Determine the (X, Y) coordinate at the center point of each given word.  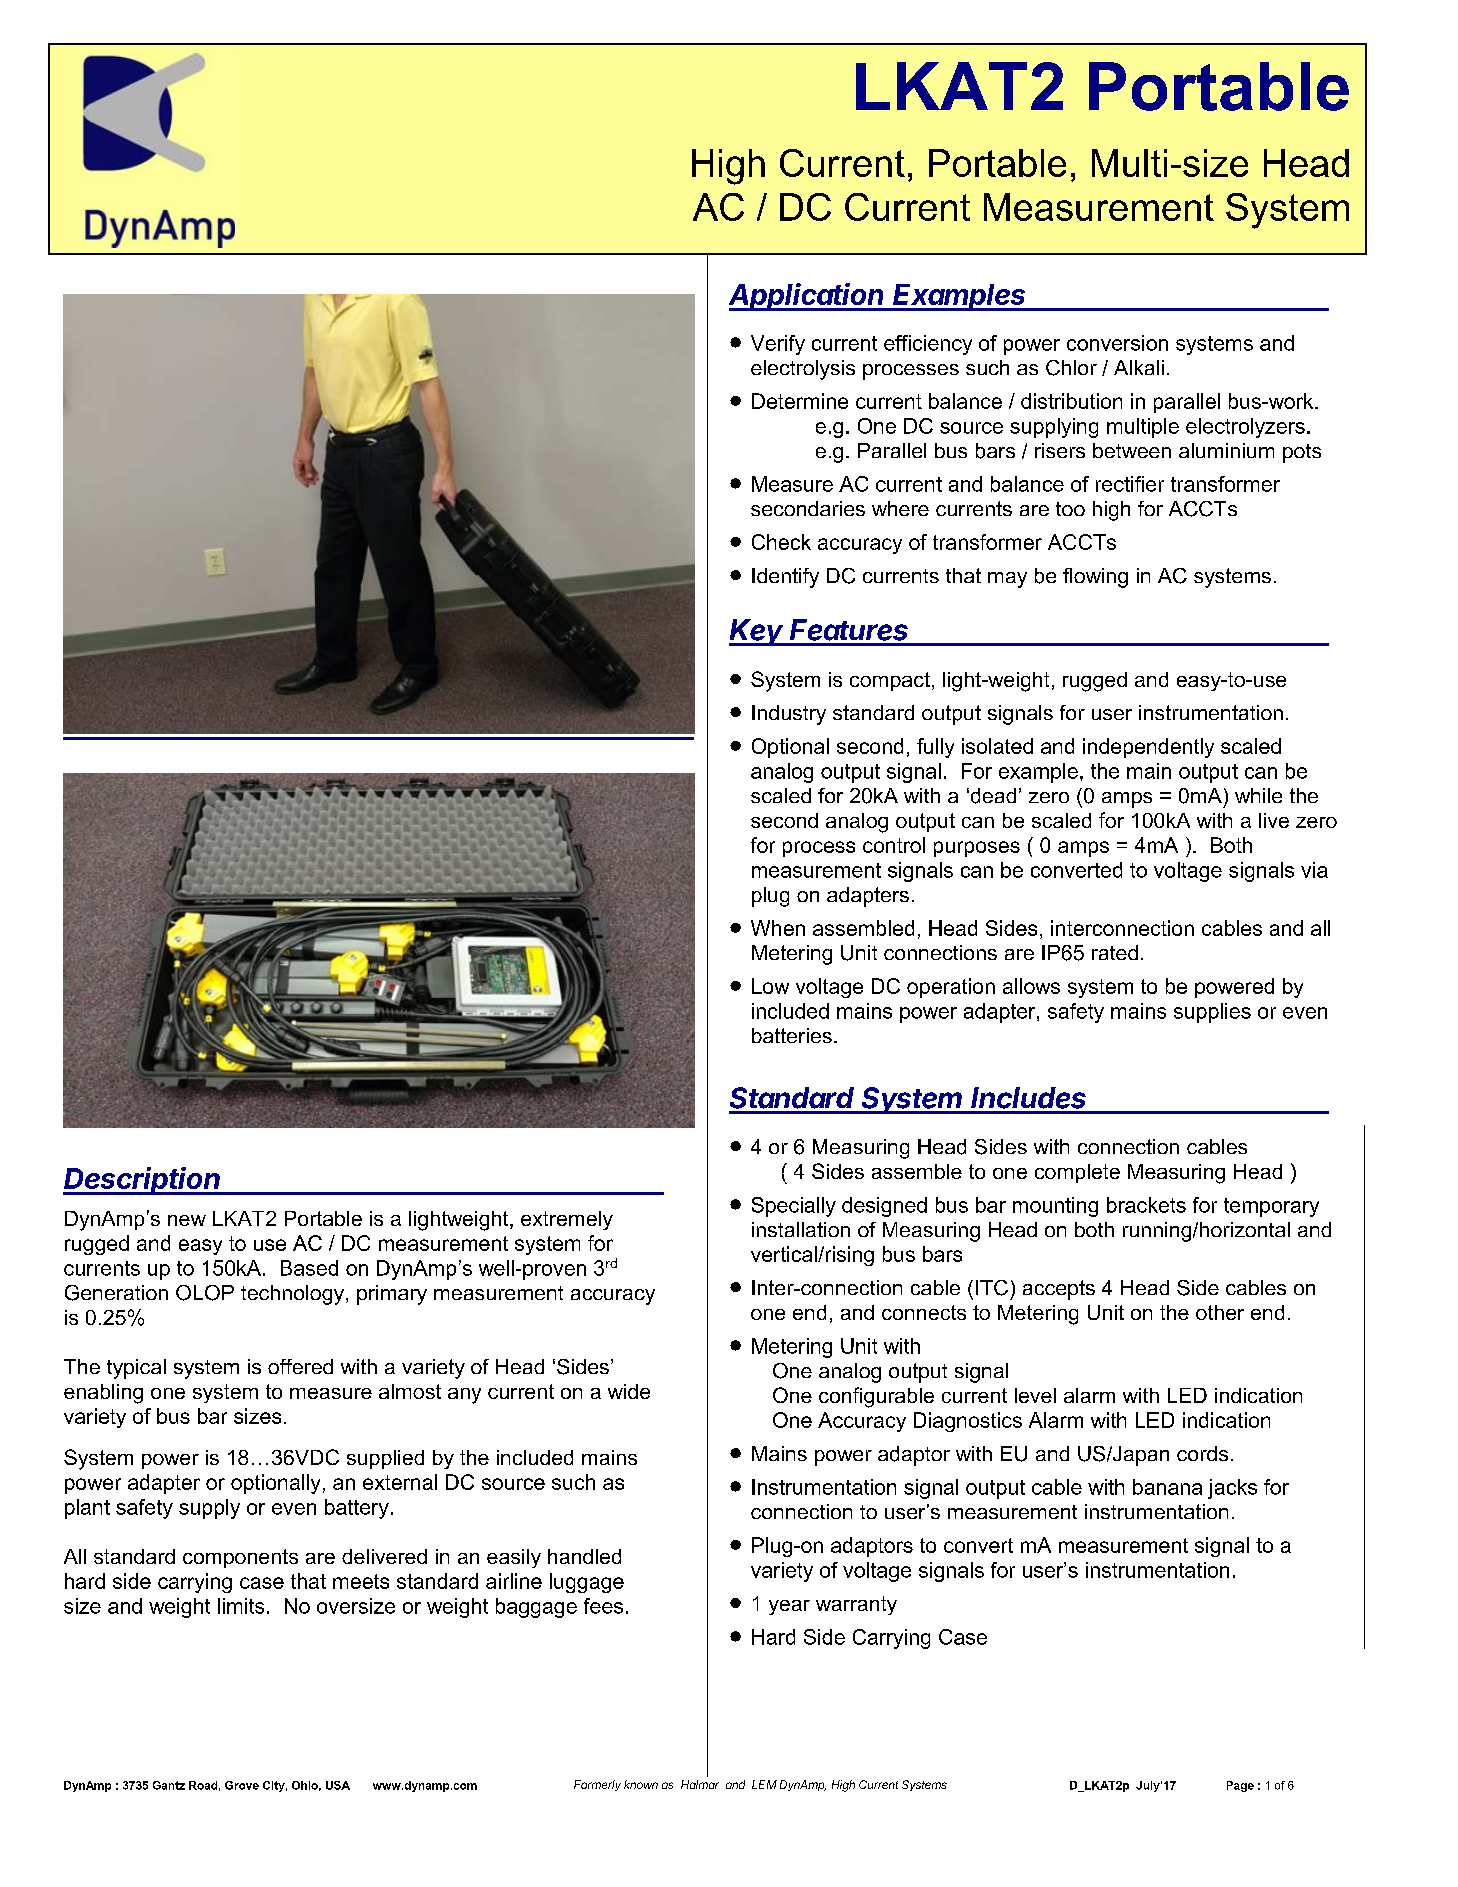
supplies (1212, 1013)
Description (143, 1181)
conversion (1117, 343)
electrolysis (803, 370)
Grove (242, 1785)
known (641, 1784)
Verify (778, 345)
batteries (792, 1035)
